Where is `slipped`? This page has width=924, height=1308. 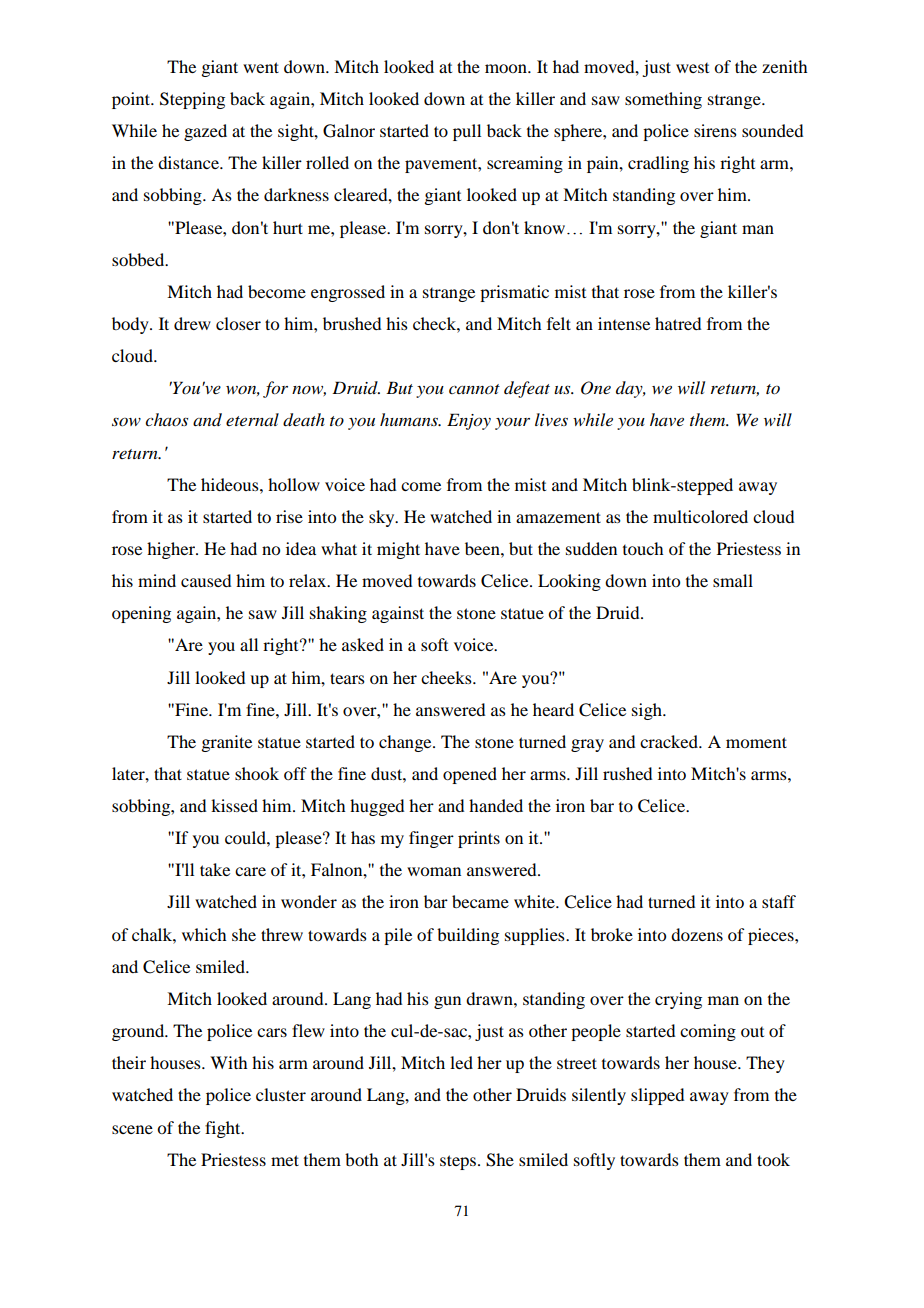 slipped is located at coordinates (657, 1096).
